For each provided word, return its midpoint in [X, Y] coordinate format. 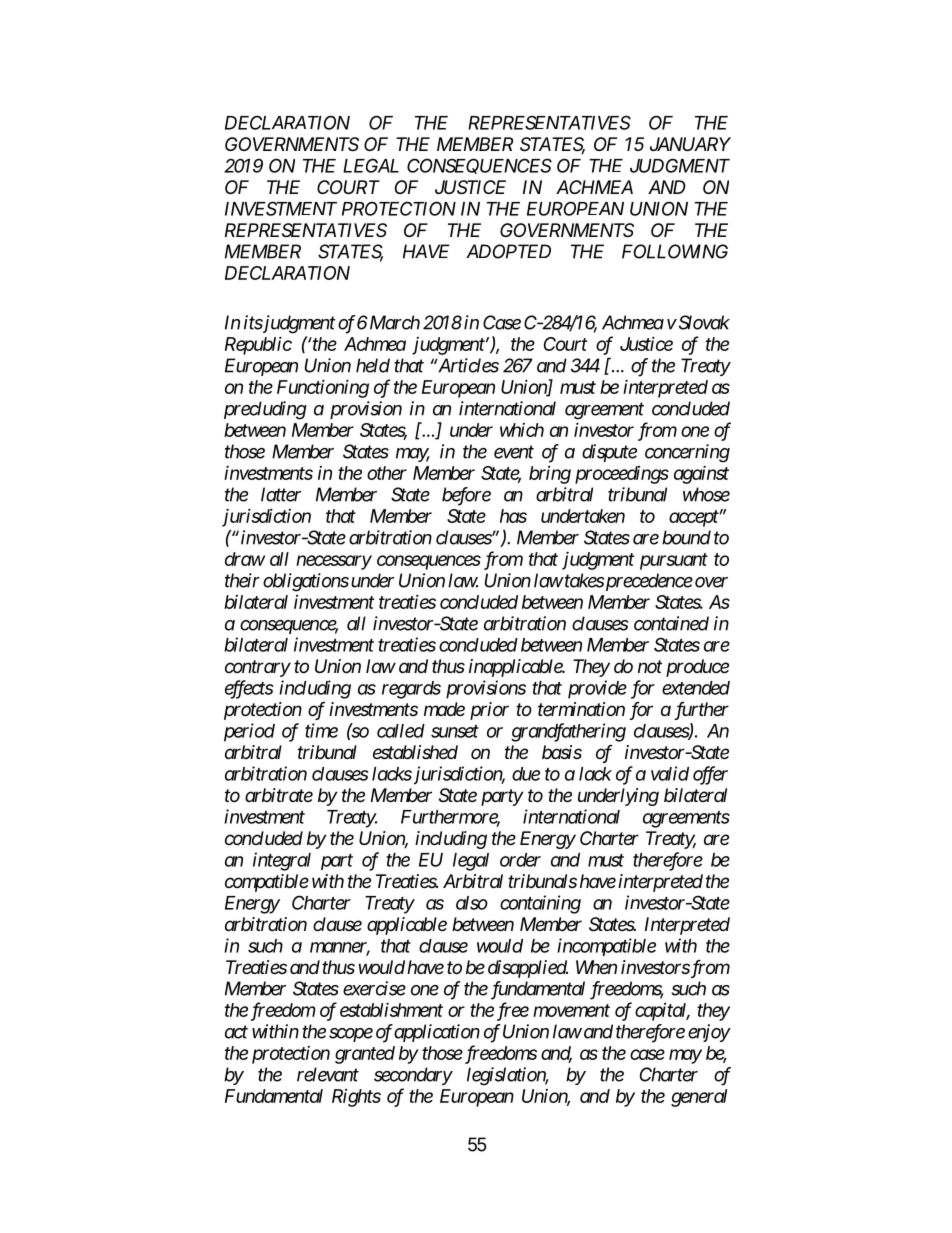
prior [489, 711]
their [242, 580]
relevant [328, 1074]
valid [670, 773]
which [522, 430]
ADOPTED [508, 251]
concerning [687, 453]
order [520, 860]
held [373, 365]
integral [282, 861]
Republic [258, 345]
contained [671, 623]
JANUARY [690, 144]
